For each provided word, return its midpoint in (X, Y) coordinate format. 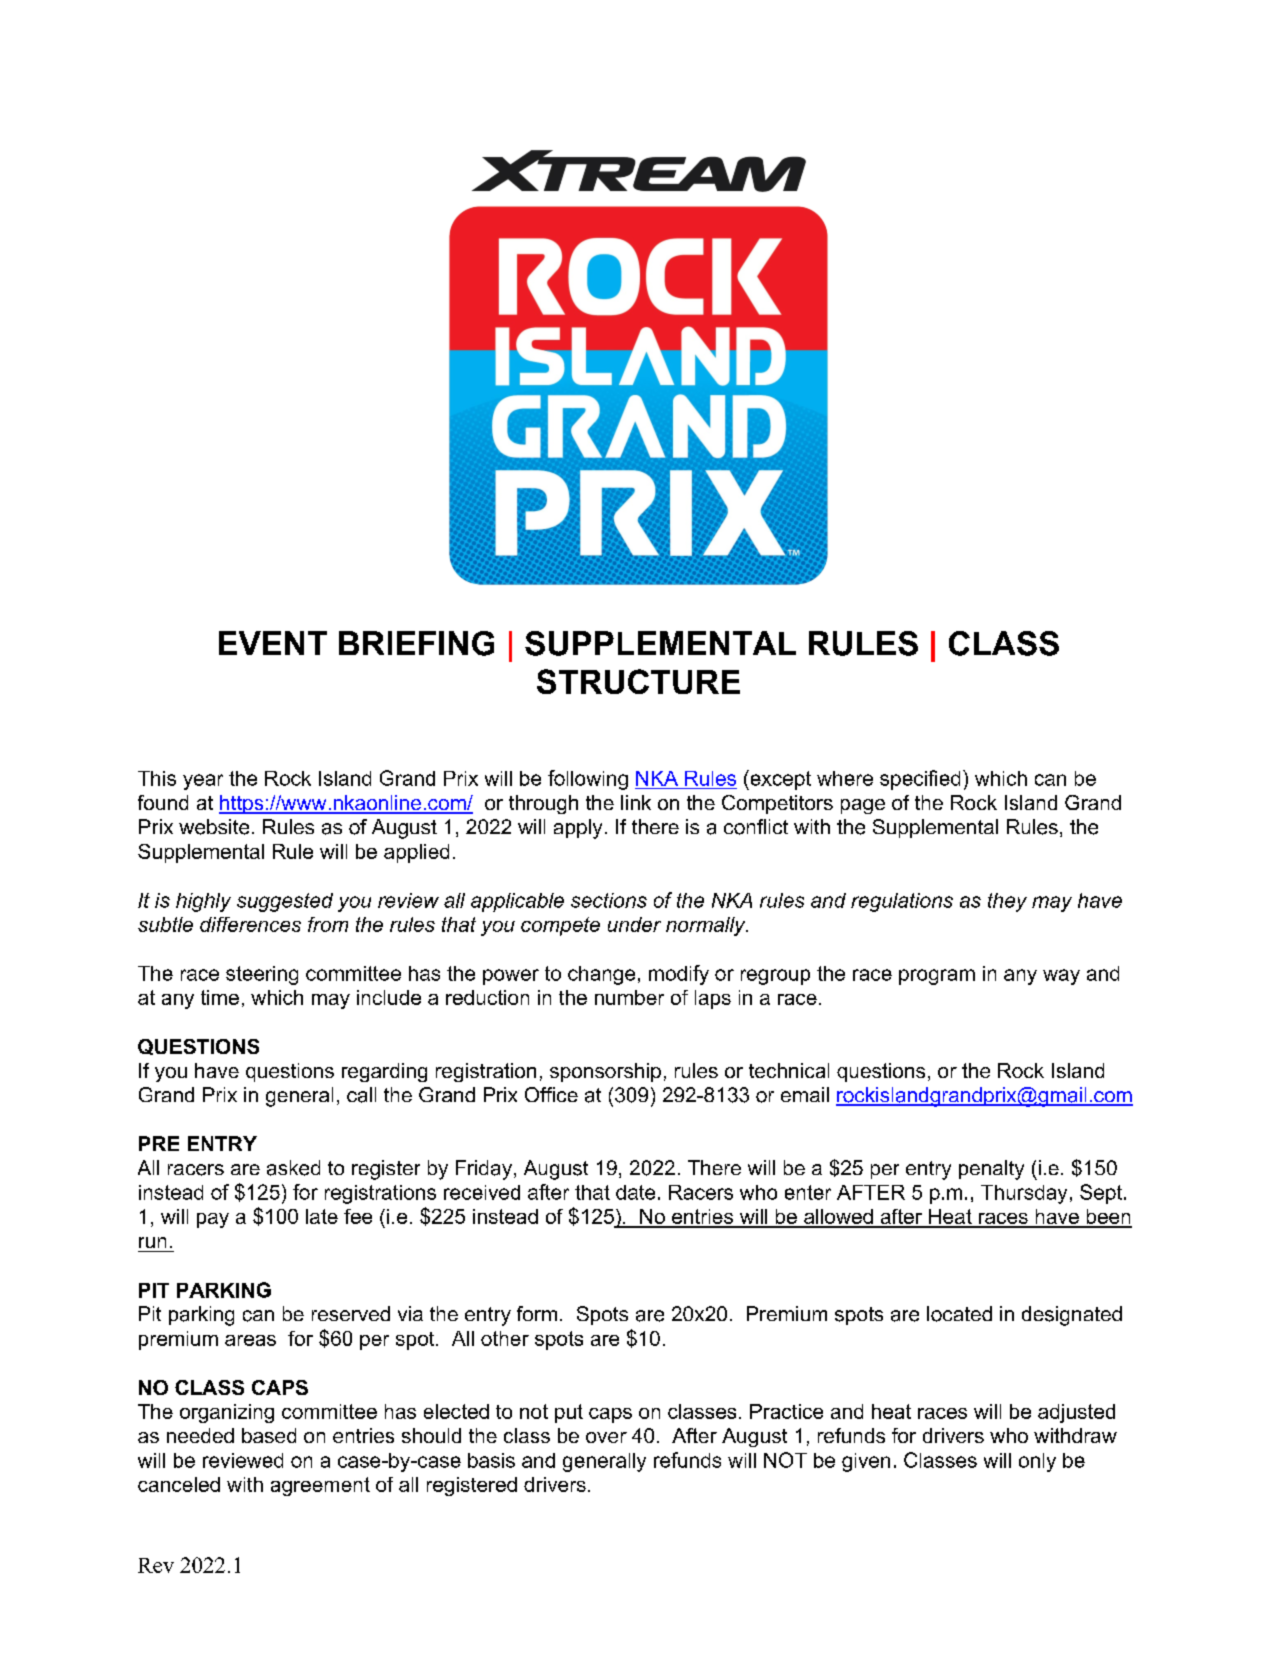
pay (213, 1220)
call (361, 1095)
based (269, 1435)
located (959, 1314)
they (1007, 902)
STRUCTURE (638, 681)
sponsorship (605, 1072)
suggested (285, 902)
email (805, 1094)
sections (609, 900)
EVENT (273, 643)
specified (920, 780)
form (537, 1313)
